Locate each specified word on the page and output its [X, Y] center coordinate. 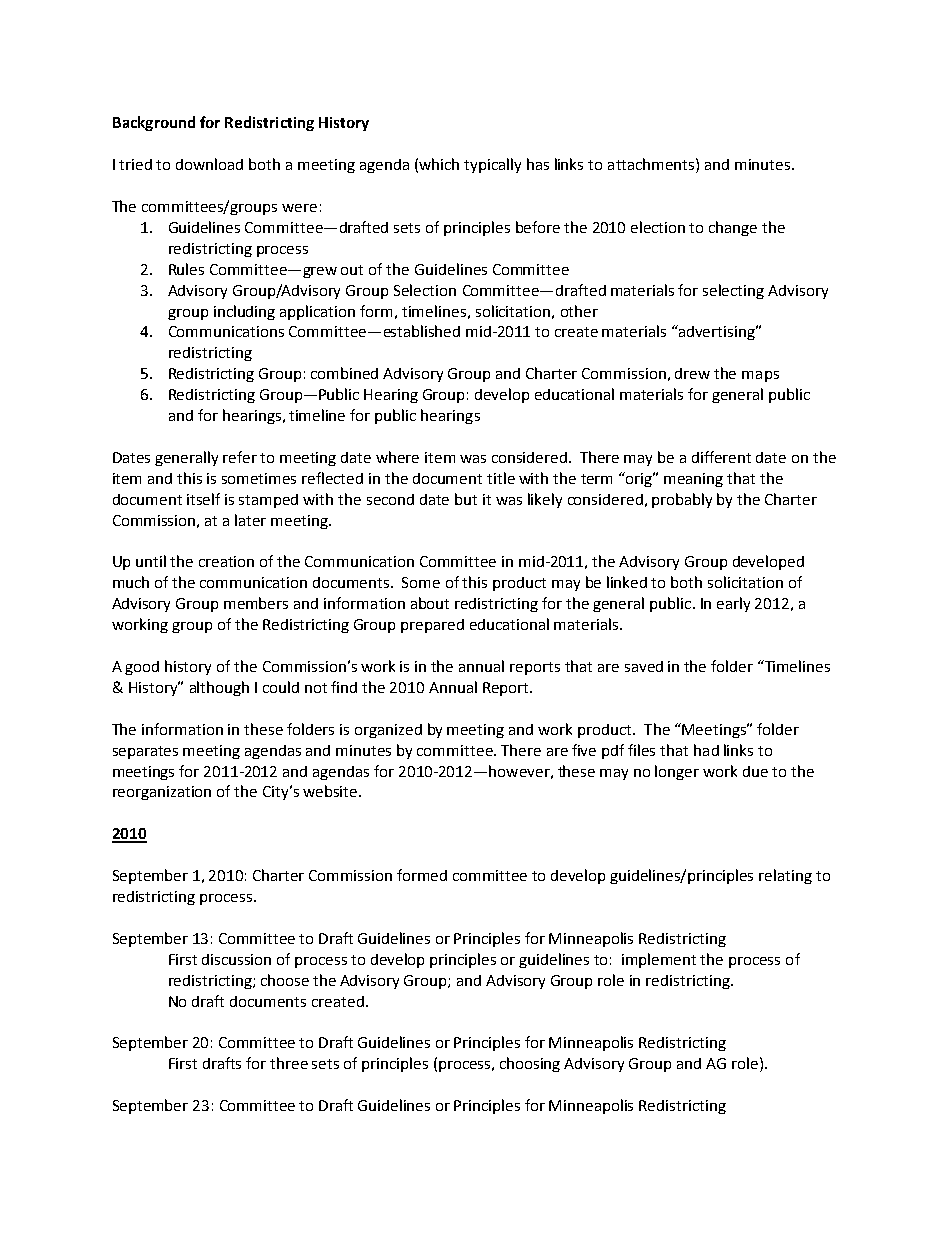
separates [145, 752]
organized [388, 731]
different [721, 457]
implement [659, 960]
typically [492, 165]
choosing [530, 1064]
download [209, 164]
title [501, 478]
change [733, 228]
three [289, 1063]
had [706, 750]
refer [240, 457]
